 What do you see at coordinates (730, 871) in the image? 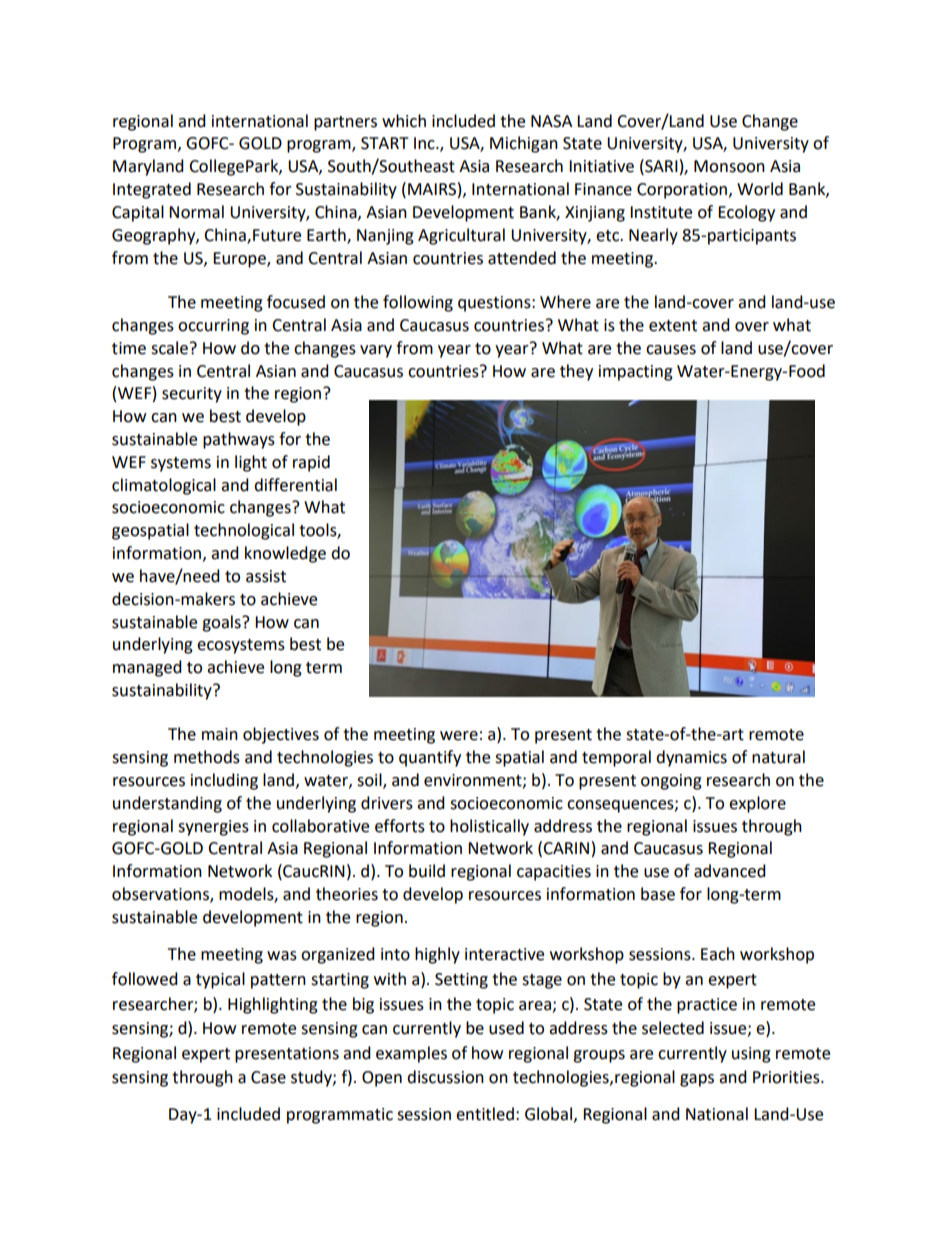
I see `advanced` at bounding box center [730, 871].
